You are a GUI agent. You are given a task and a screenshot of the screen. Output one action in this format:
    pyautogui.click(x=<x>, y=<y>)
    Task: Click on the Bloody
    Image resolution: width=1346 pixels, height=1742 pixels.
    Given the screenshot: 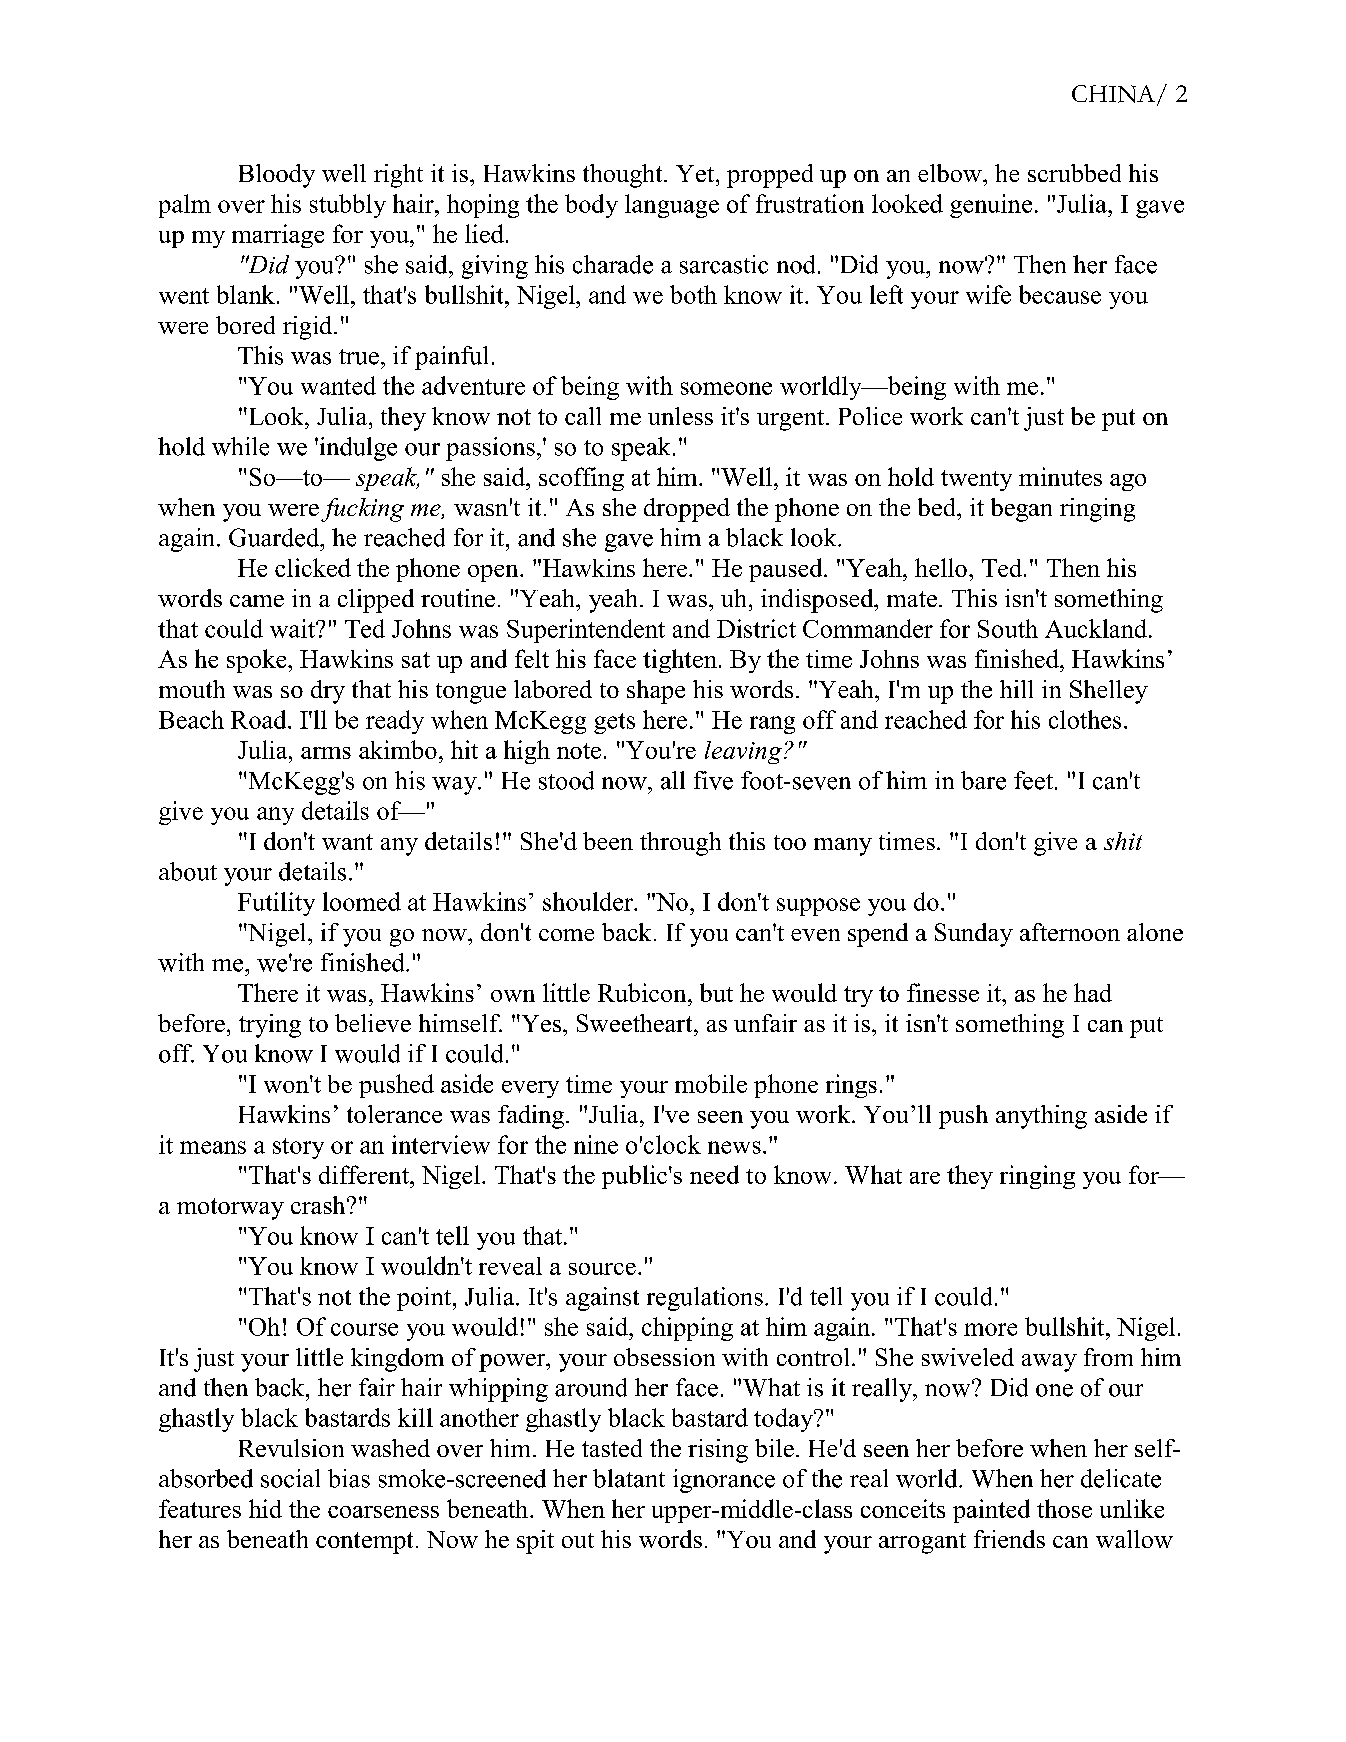 What is the action you would take?
    pyautogui.click(x=277, y=176)
